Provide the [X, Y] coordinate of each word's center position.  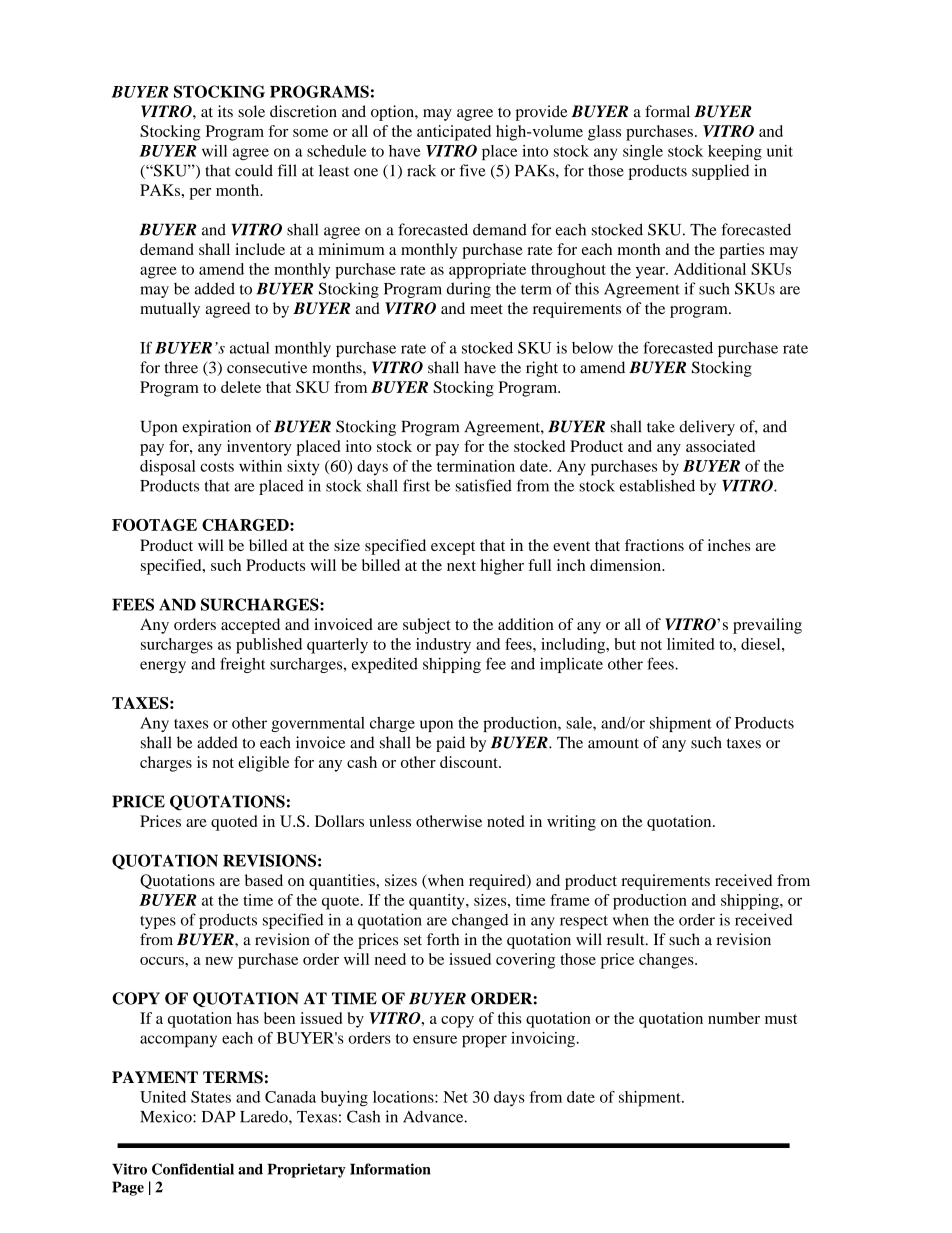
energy [163, 667]
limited [691, 644]
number [734, 1018]
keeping [735, 152]
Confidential [193, 1169]
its [225, 111]
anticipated [454, 133]
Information [390, 1169]
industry [443, 646]
